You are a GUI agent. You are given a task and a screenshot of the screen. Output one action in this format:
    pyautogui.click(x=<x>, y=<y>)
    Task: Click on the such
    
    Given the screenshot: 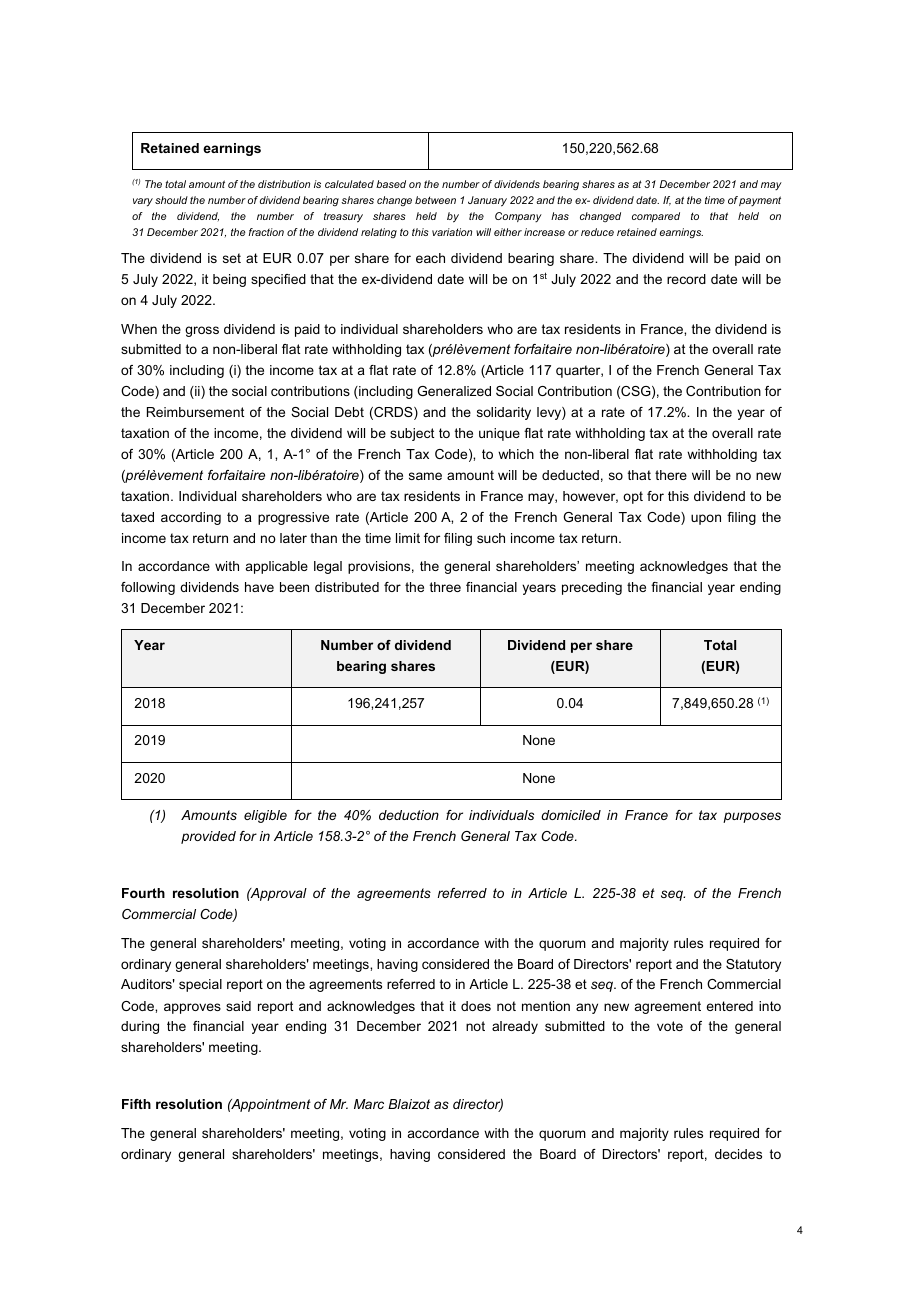 What is the action you would take?
    pyautogui.click(x=491, y=538)
